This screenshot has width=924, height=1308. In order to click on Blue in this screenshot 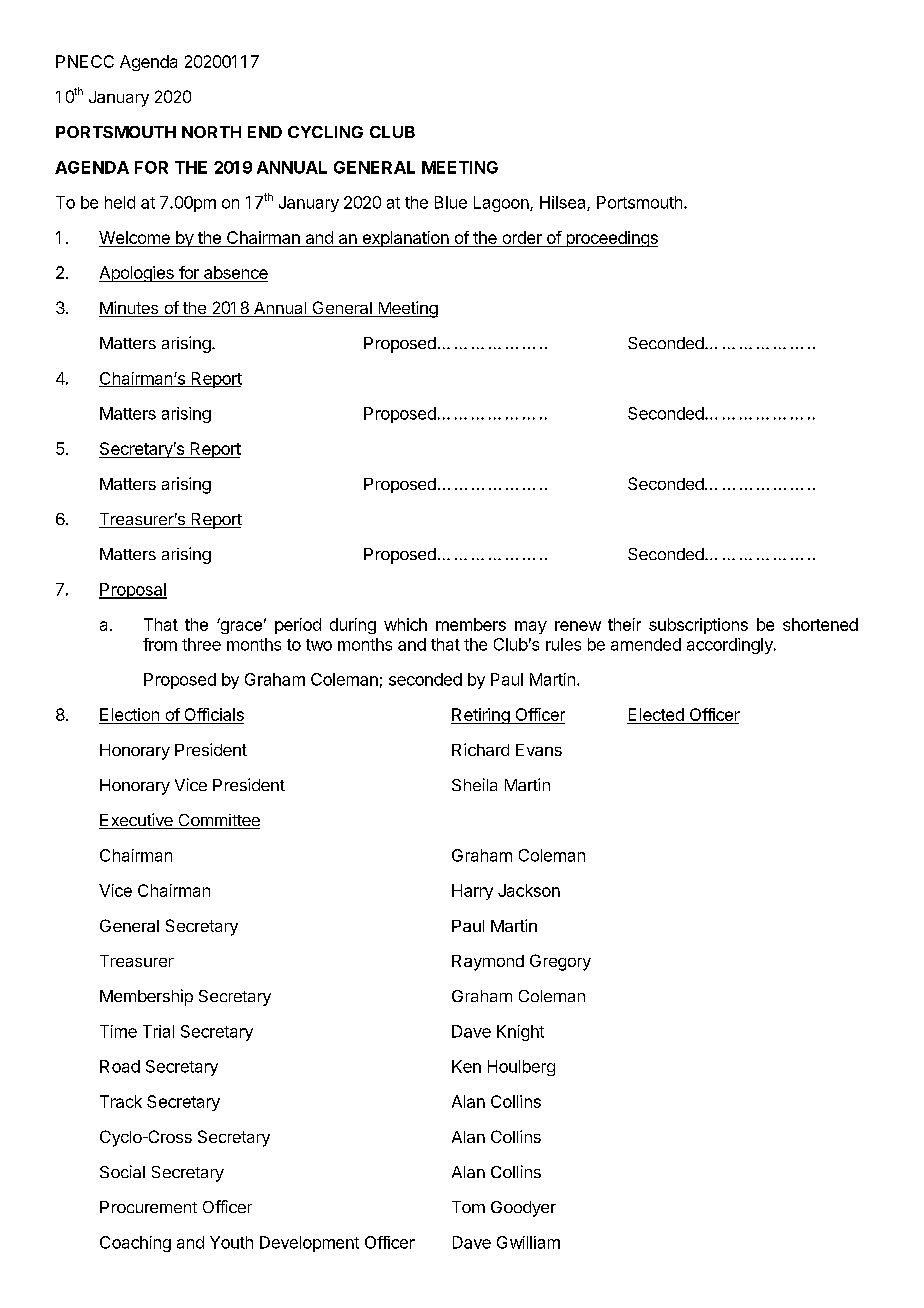, I will do `click(451, 202)`.
